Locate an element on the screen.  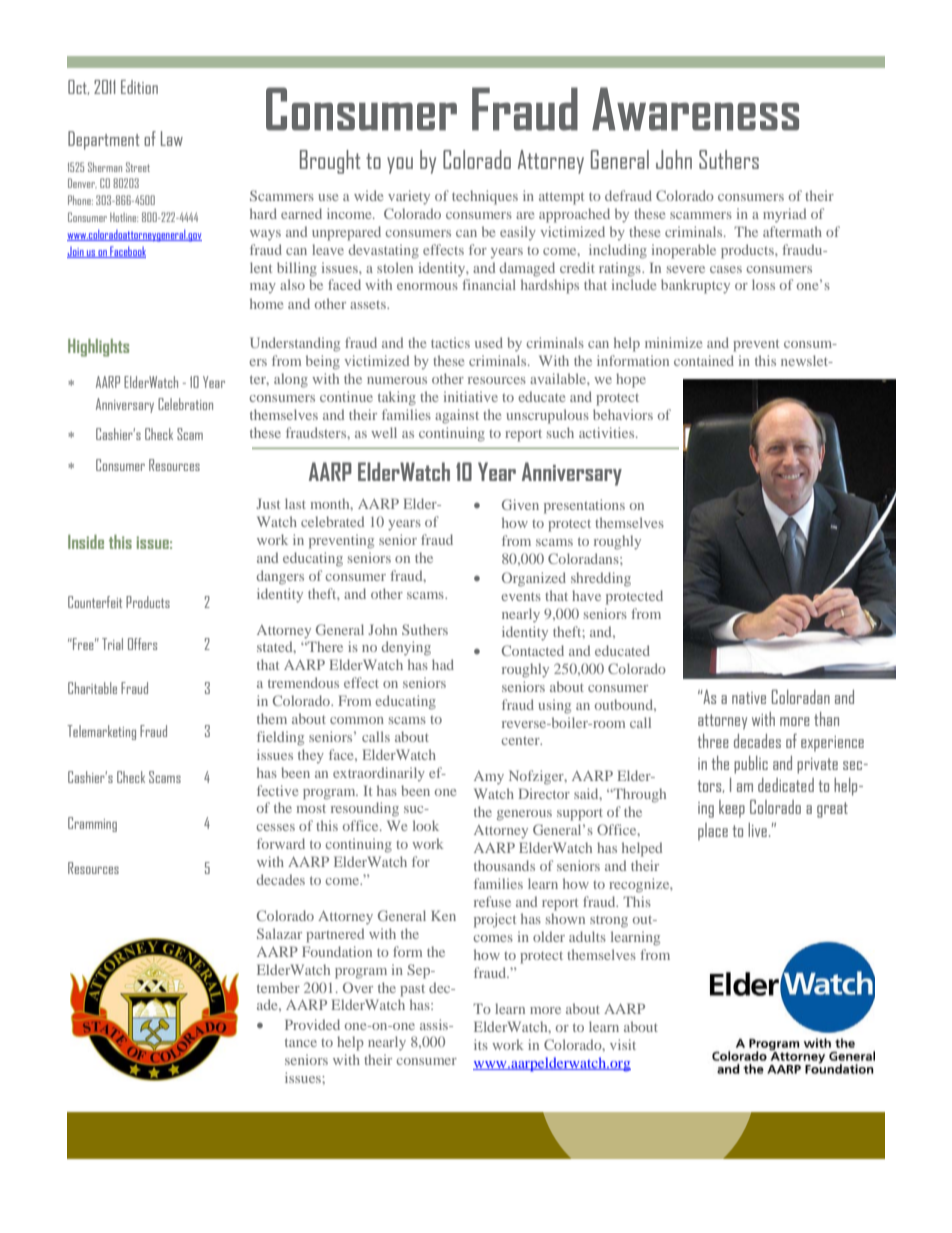
Awareness is located at coordinates (695, 109).
